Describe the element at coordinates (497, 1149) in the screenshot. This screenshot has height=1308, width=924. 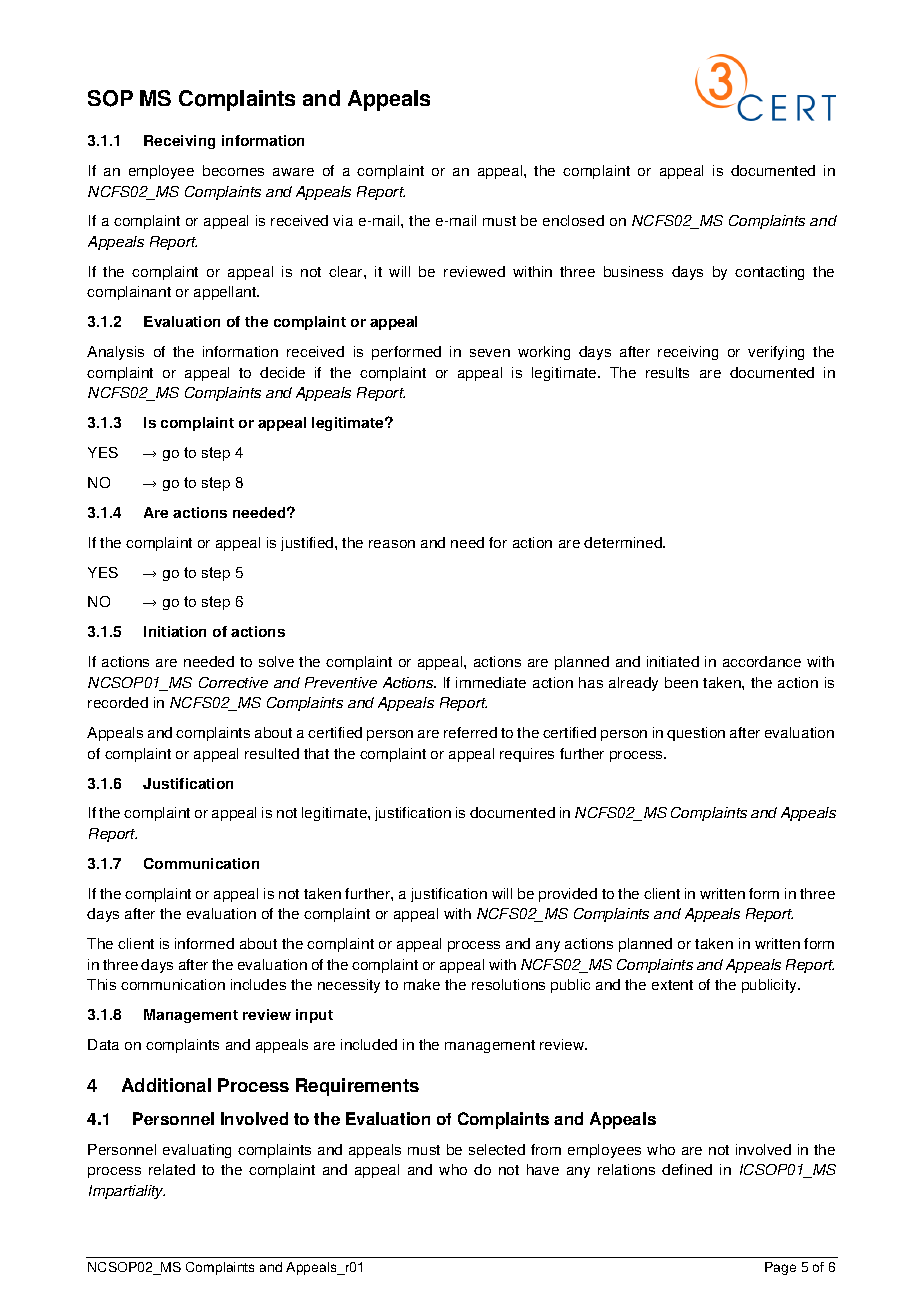
I see `selected` at that location.
